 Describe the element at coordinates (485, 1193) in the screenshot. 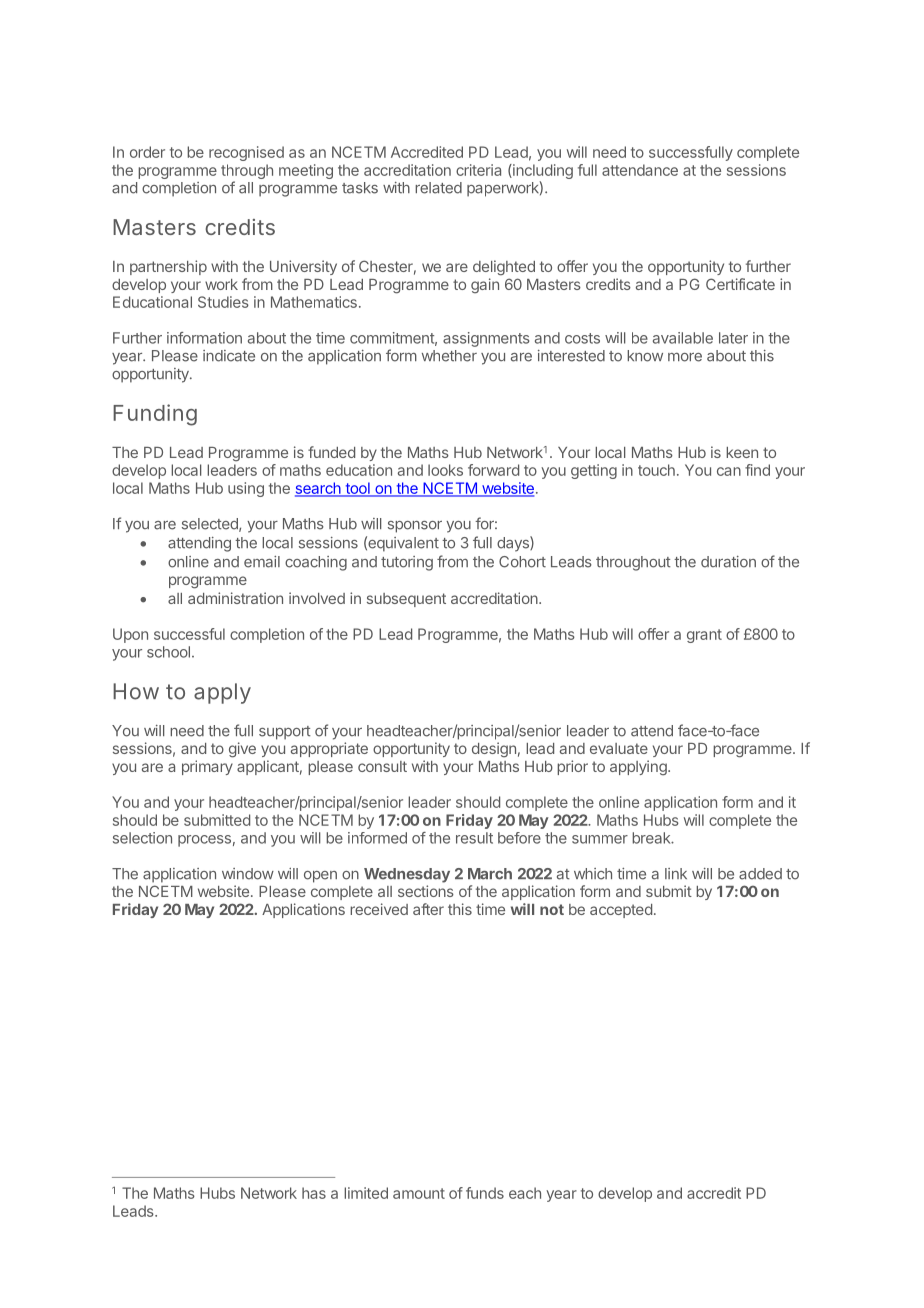

I see `funds` at that location.
